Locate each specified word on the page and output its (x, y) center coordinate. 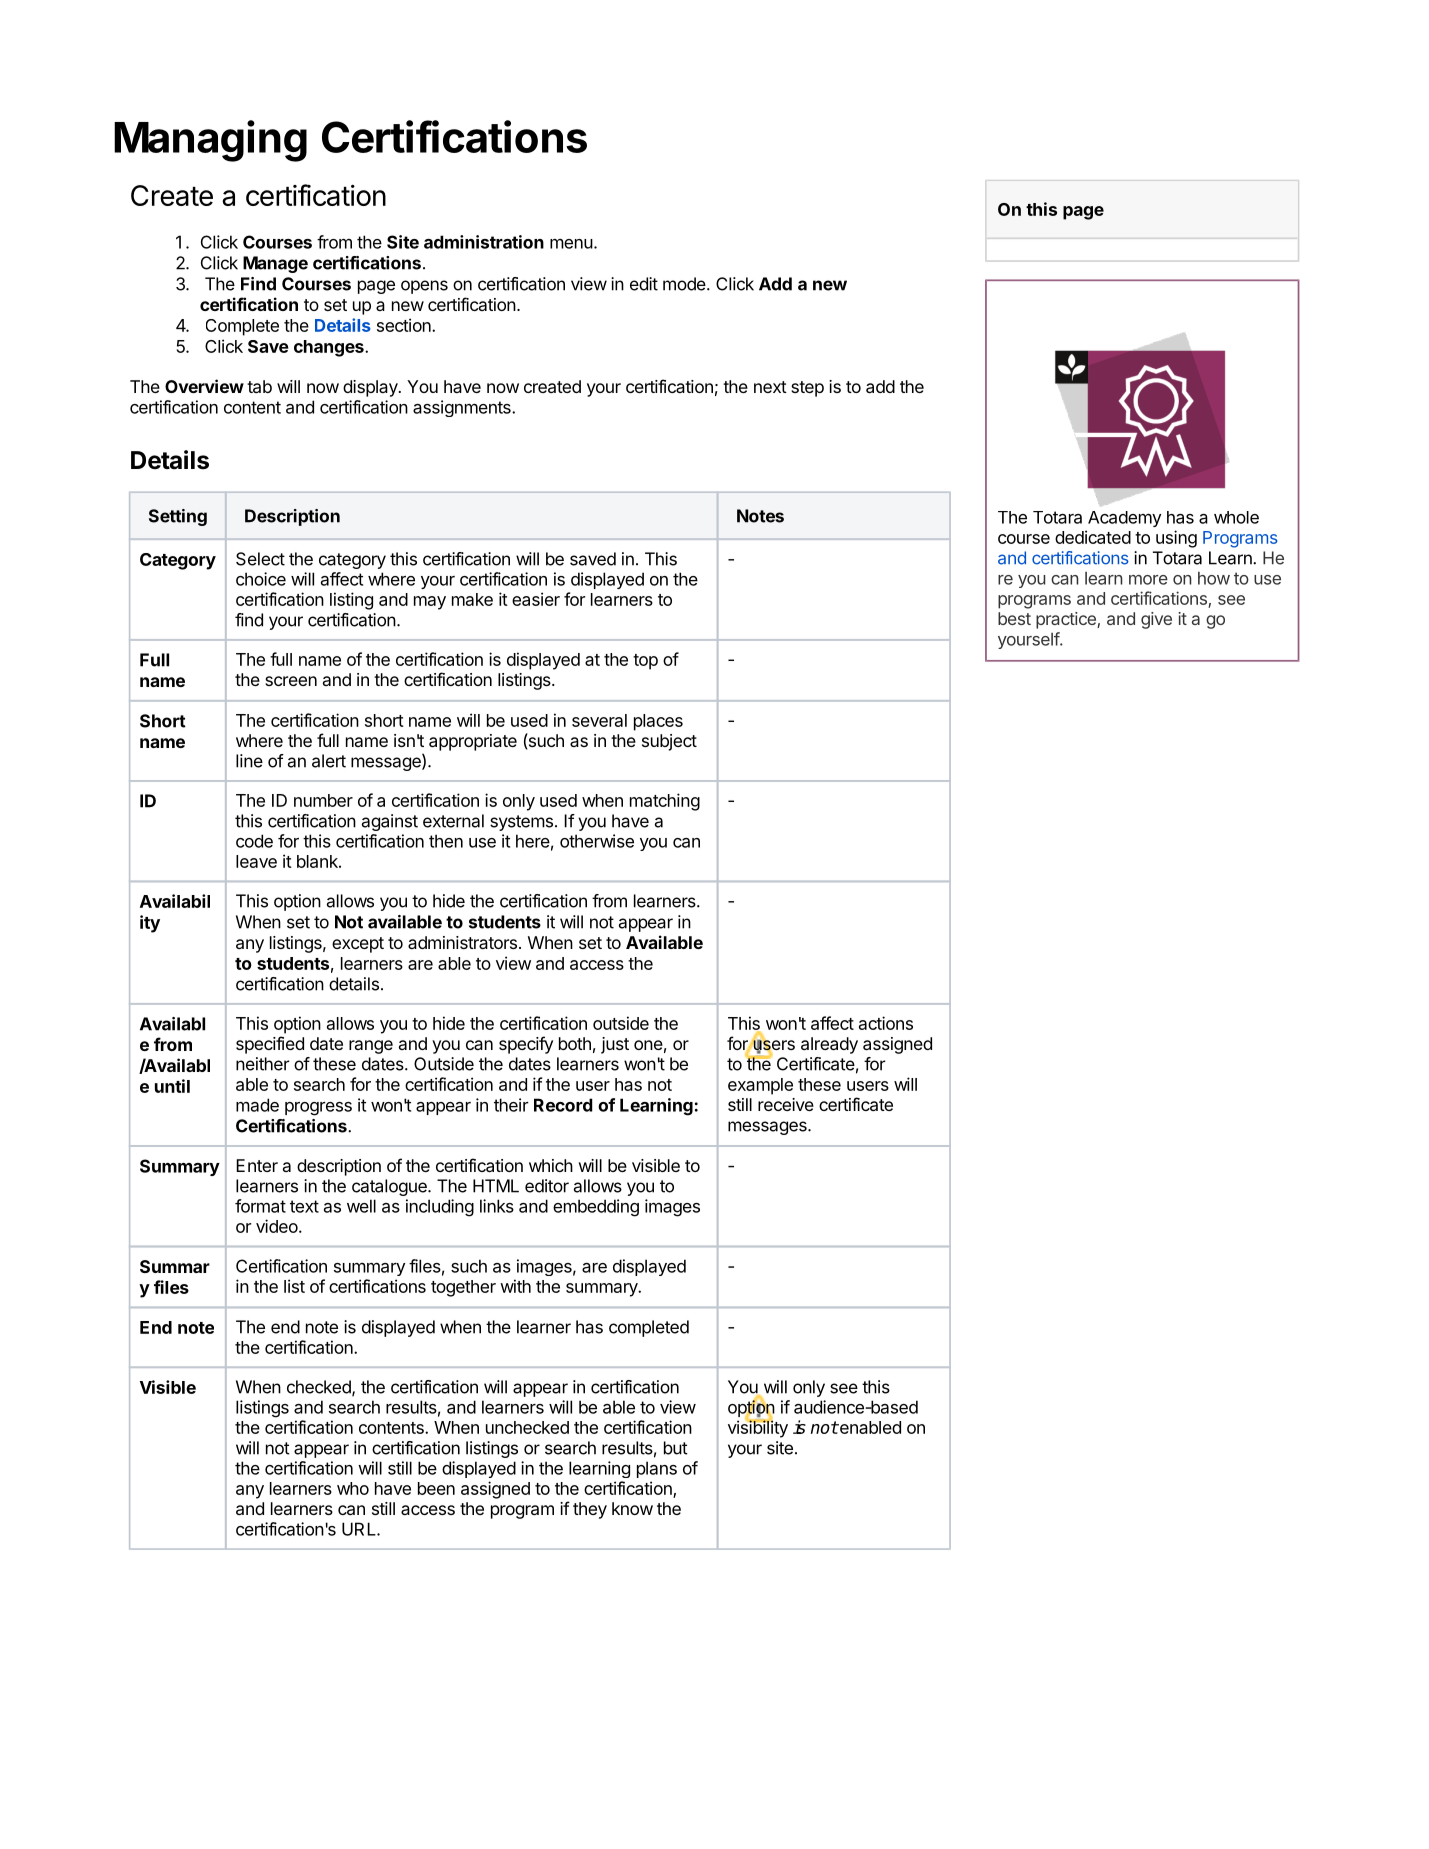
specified (270, 1045)
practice (1067, 620)
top (645, 662)
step (807, 389)
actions (886, 1023)
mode (685, 284)
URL (360, 1529)
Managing (210, 141)
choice (261, 579)
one (648, 1045)
